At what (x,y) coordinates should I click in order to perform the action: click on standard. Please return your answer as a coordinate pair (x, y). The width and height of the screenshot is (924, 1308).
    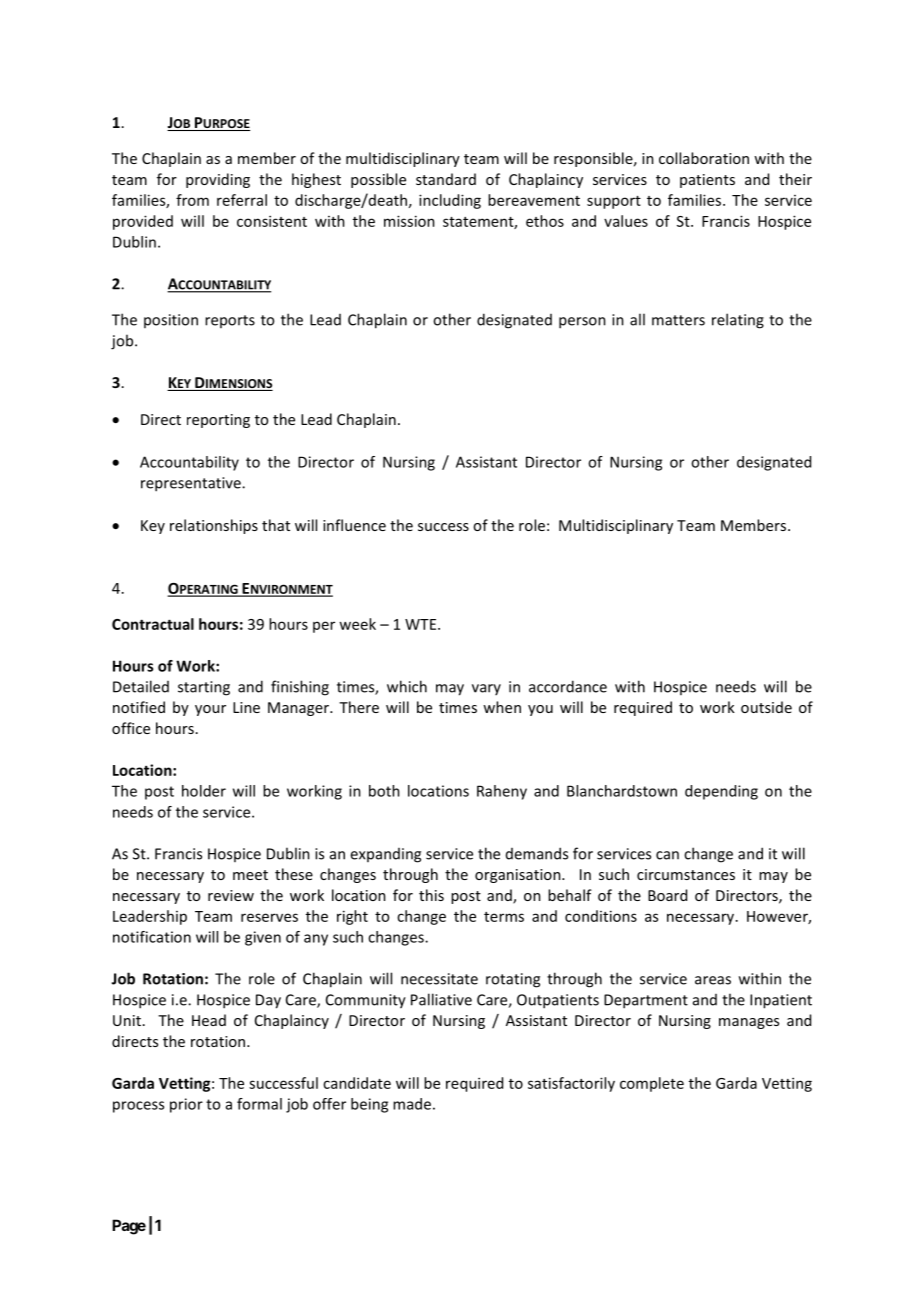
    Looking at the image, I should click on (446, 179).
